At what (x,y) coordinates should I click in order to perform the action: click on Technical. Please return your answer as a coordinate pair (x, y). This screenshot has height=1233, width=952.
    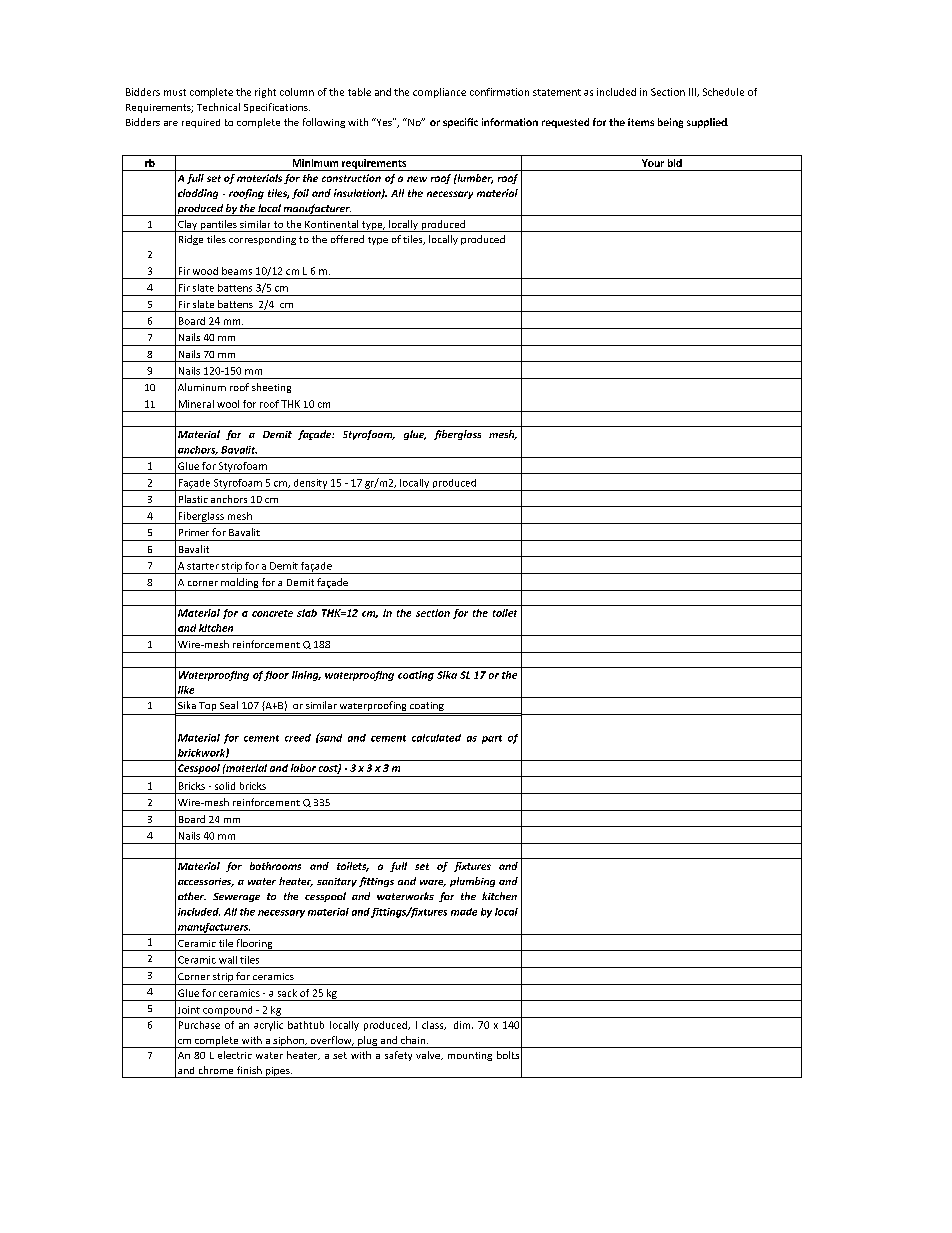
    Looking at the image, I should click on (218, 107).
